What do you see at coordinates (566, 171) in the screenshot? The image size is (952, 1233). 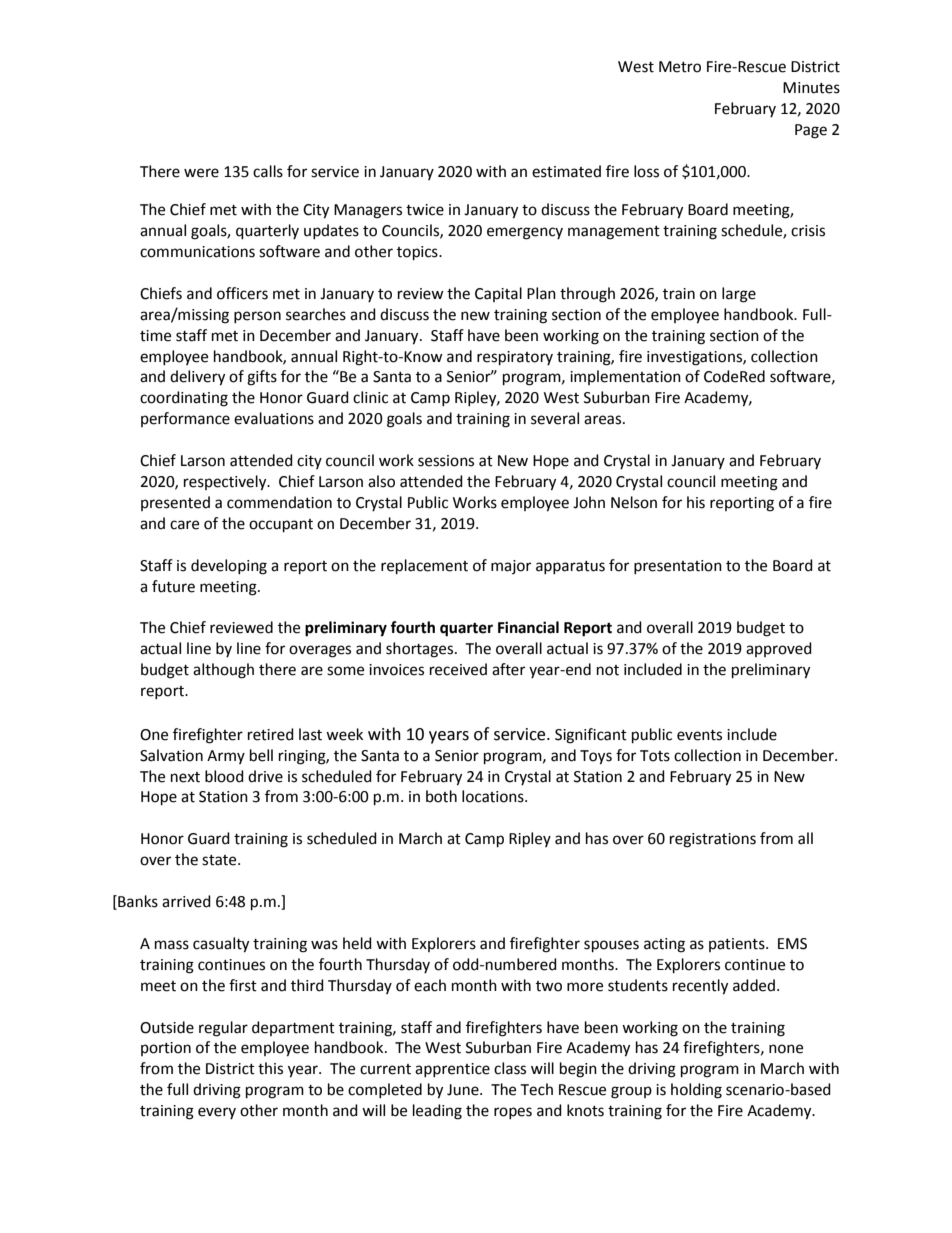 I see `estimated` at bounding box center [566, 171].
